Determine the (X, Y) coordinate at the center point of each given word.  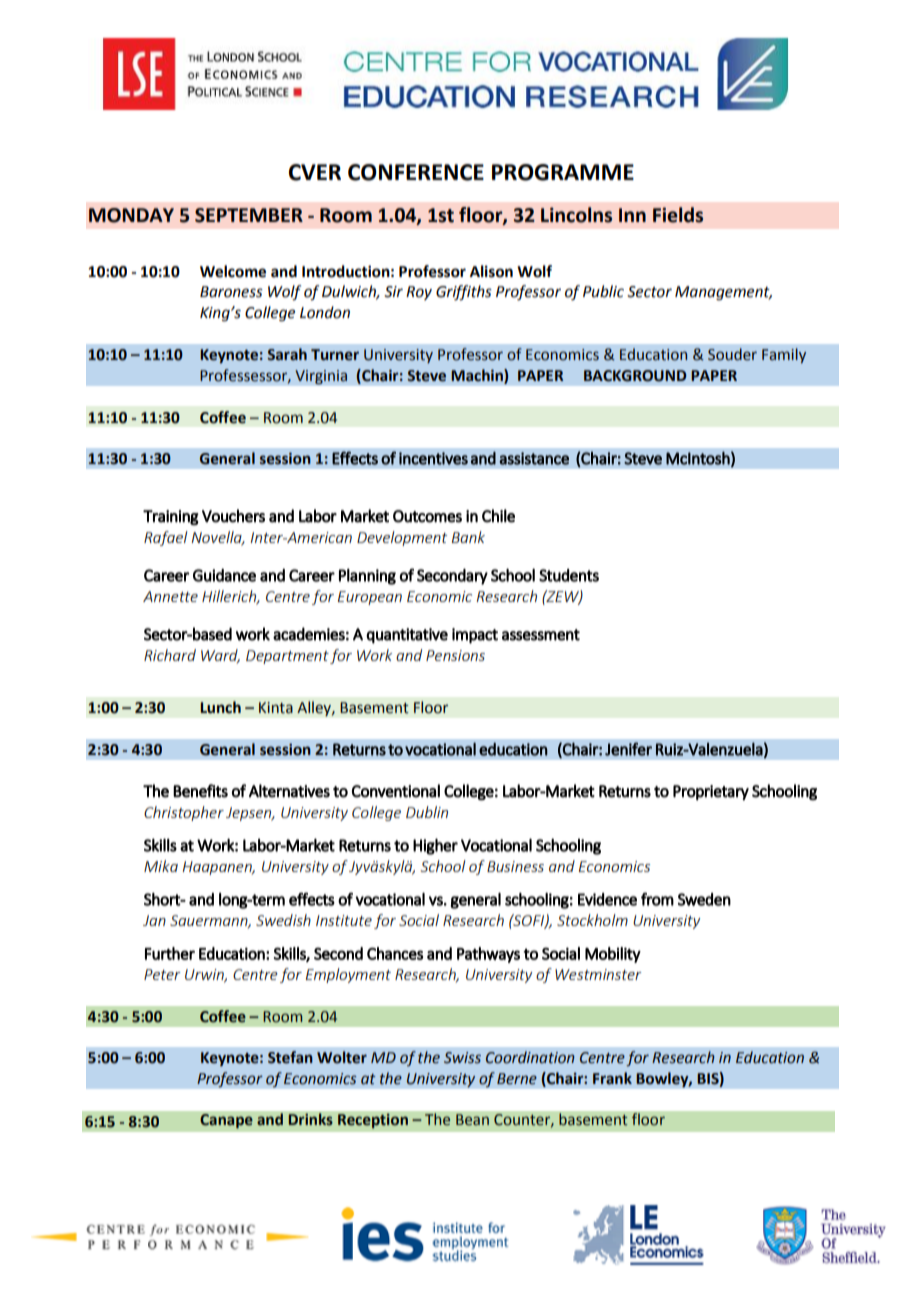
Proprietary (711, 793)
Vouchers (233, 516)
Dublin (427, 812)
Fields (678, 215)
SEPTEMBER (249, 215)
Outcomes (427, 516)
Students (569, 575)
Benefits (200, 791)
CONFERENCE (416, 172)
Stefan (290, 1057)
